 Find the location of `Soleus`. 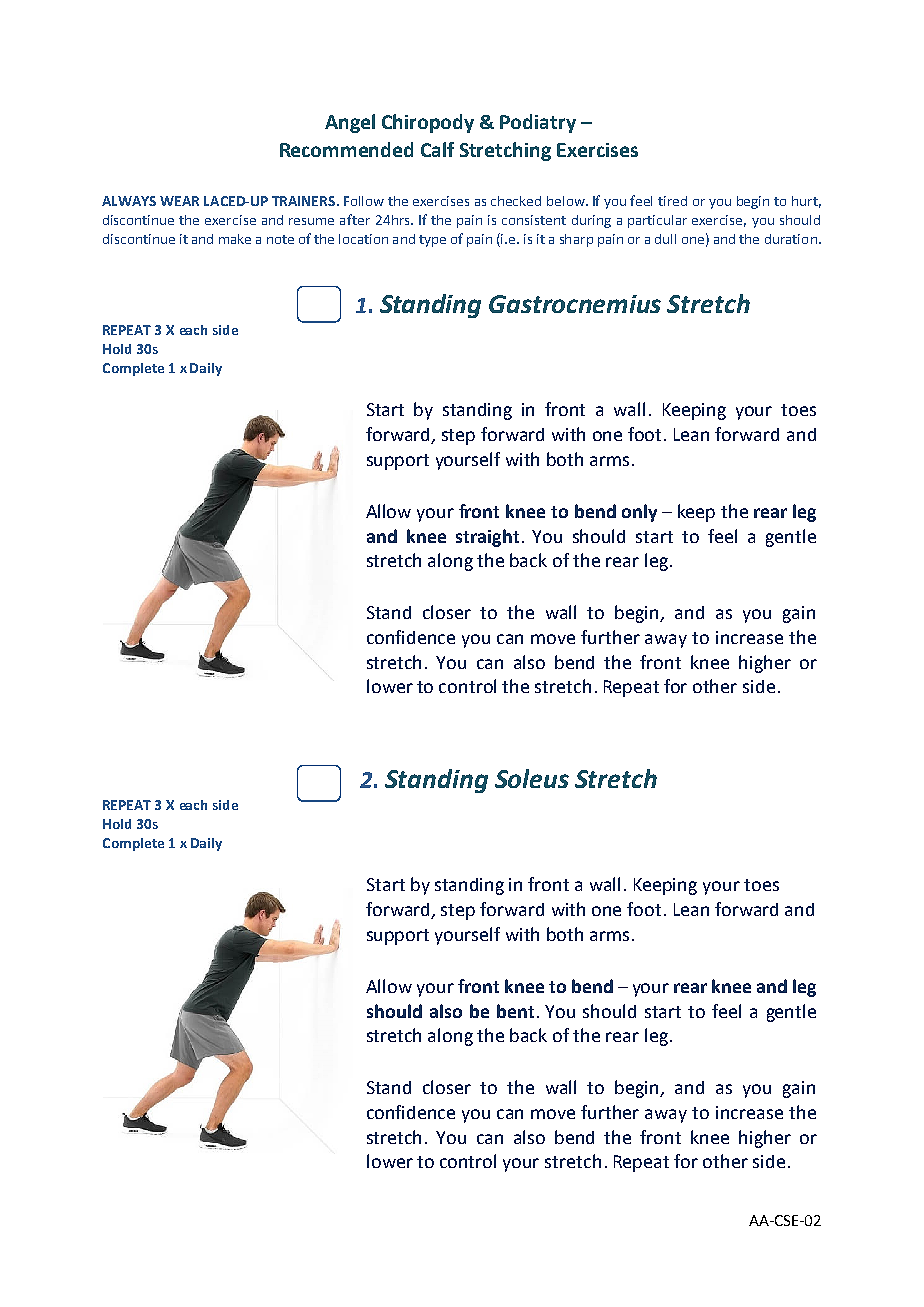

Soleus is located at coordinates (532, 778).
